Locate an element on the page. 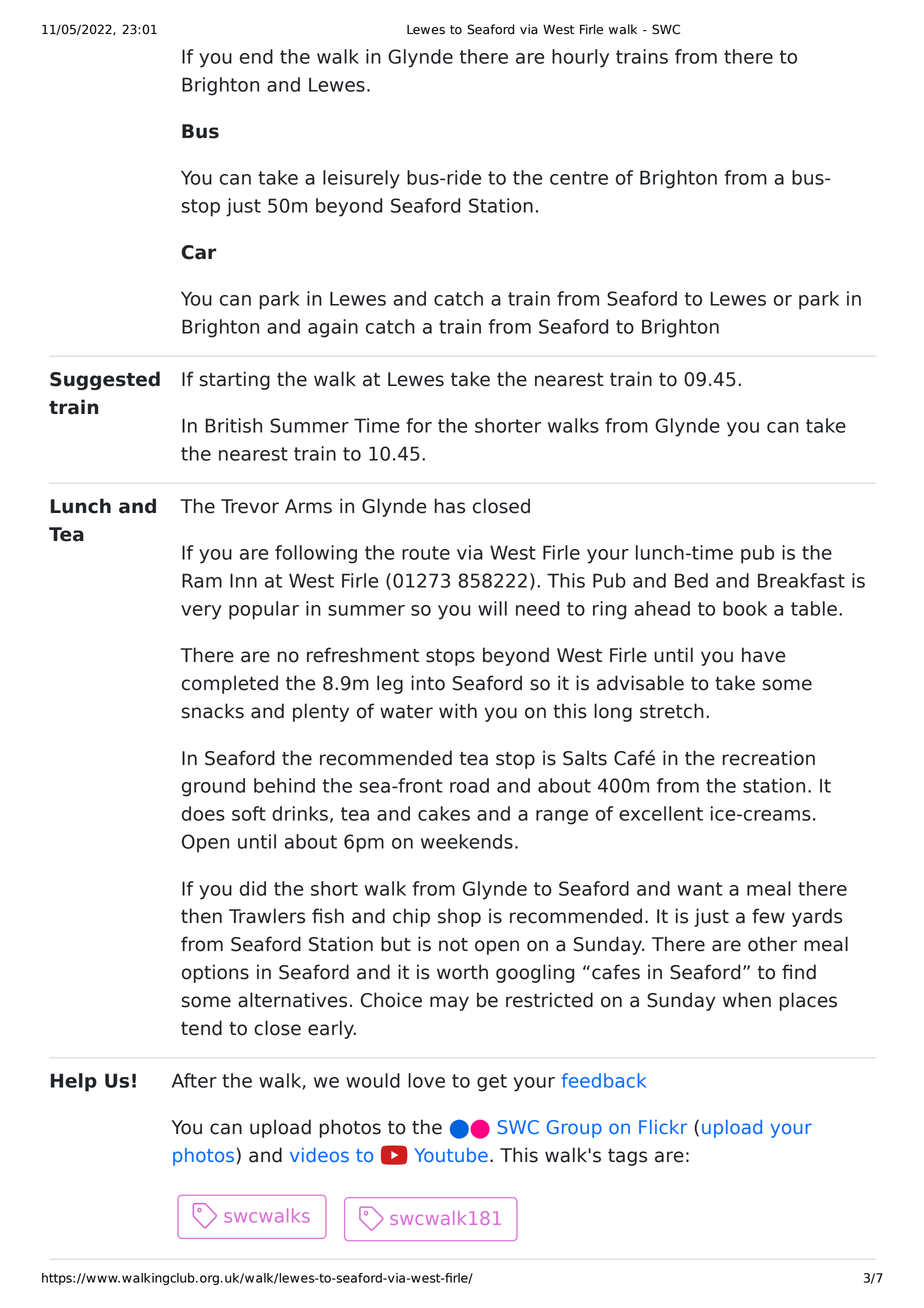 The height and width of the image is (1308, 924). Bed is located at coordinates (691, 580).
